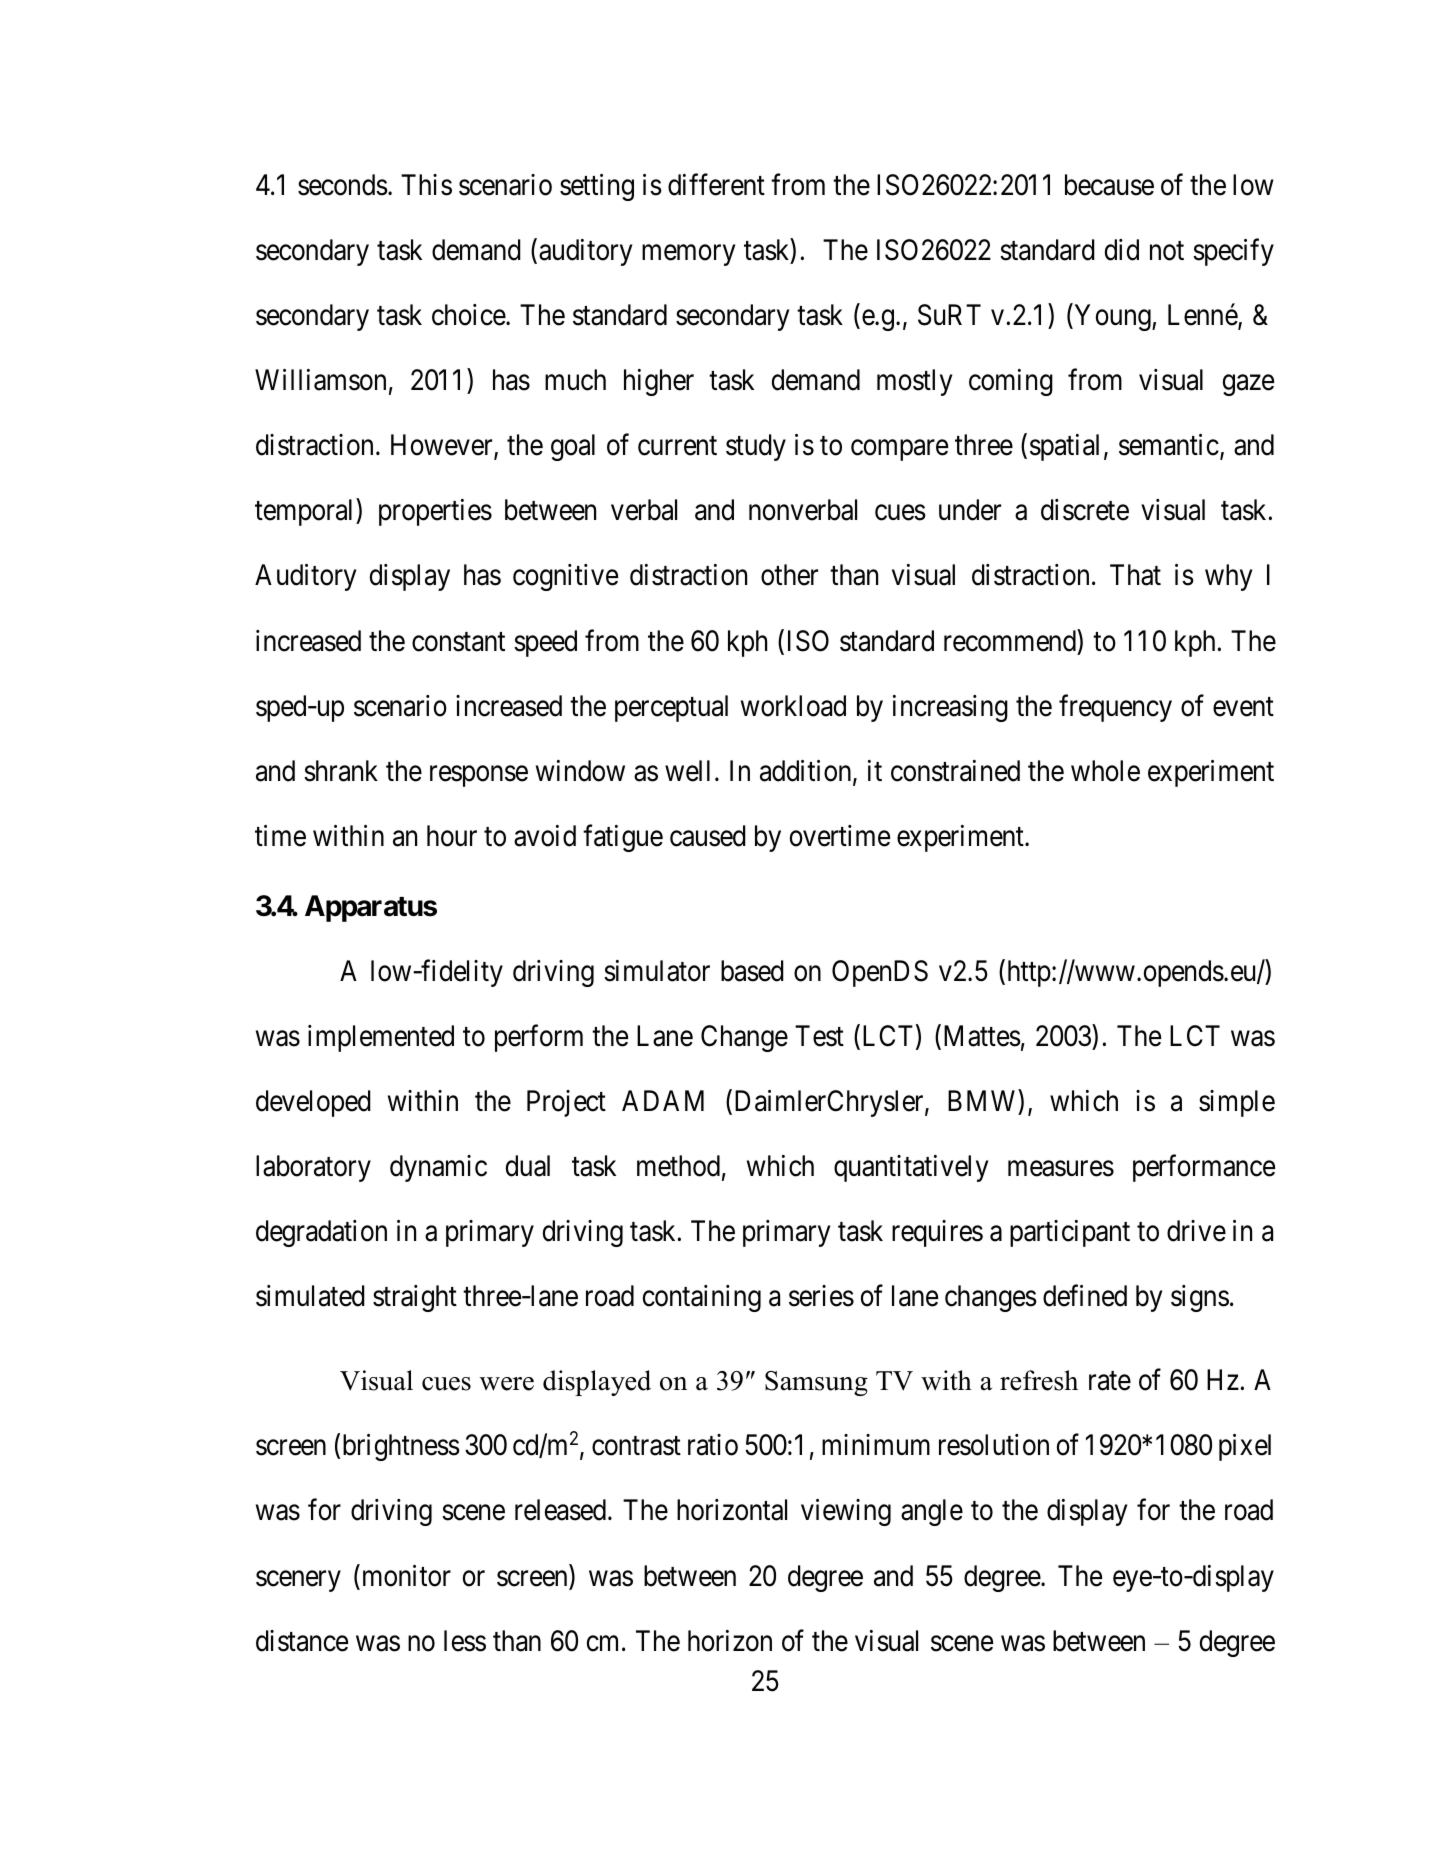 The image size is (1444, 1868). What do you see at coordinates (846, 1512) in the screenshot?
I see `viewing` at bounding box center [846, 1512].
